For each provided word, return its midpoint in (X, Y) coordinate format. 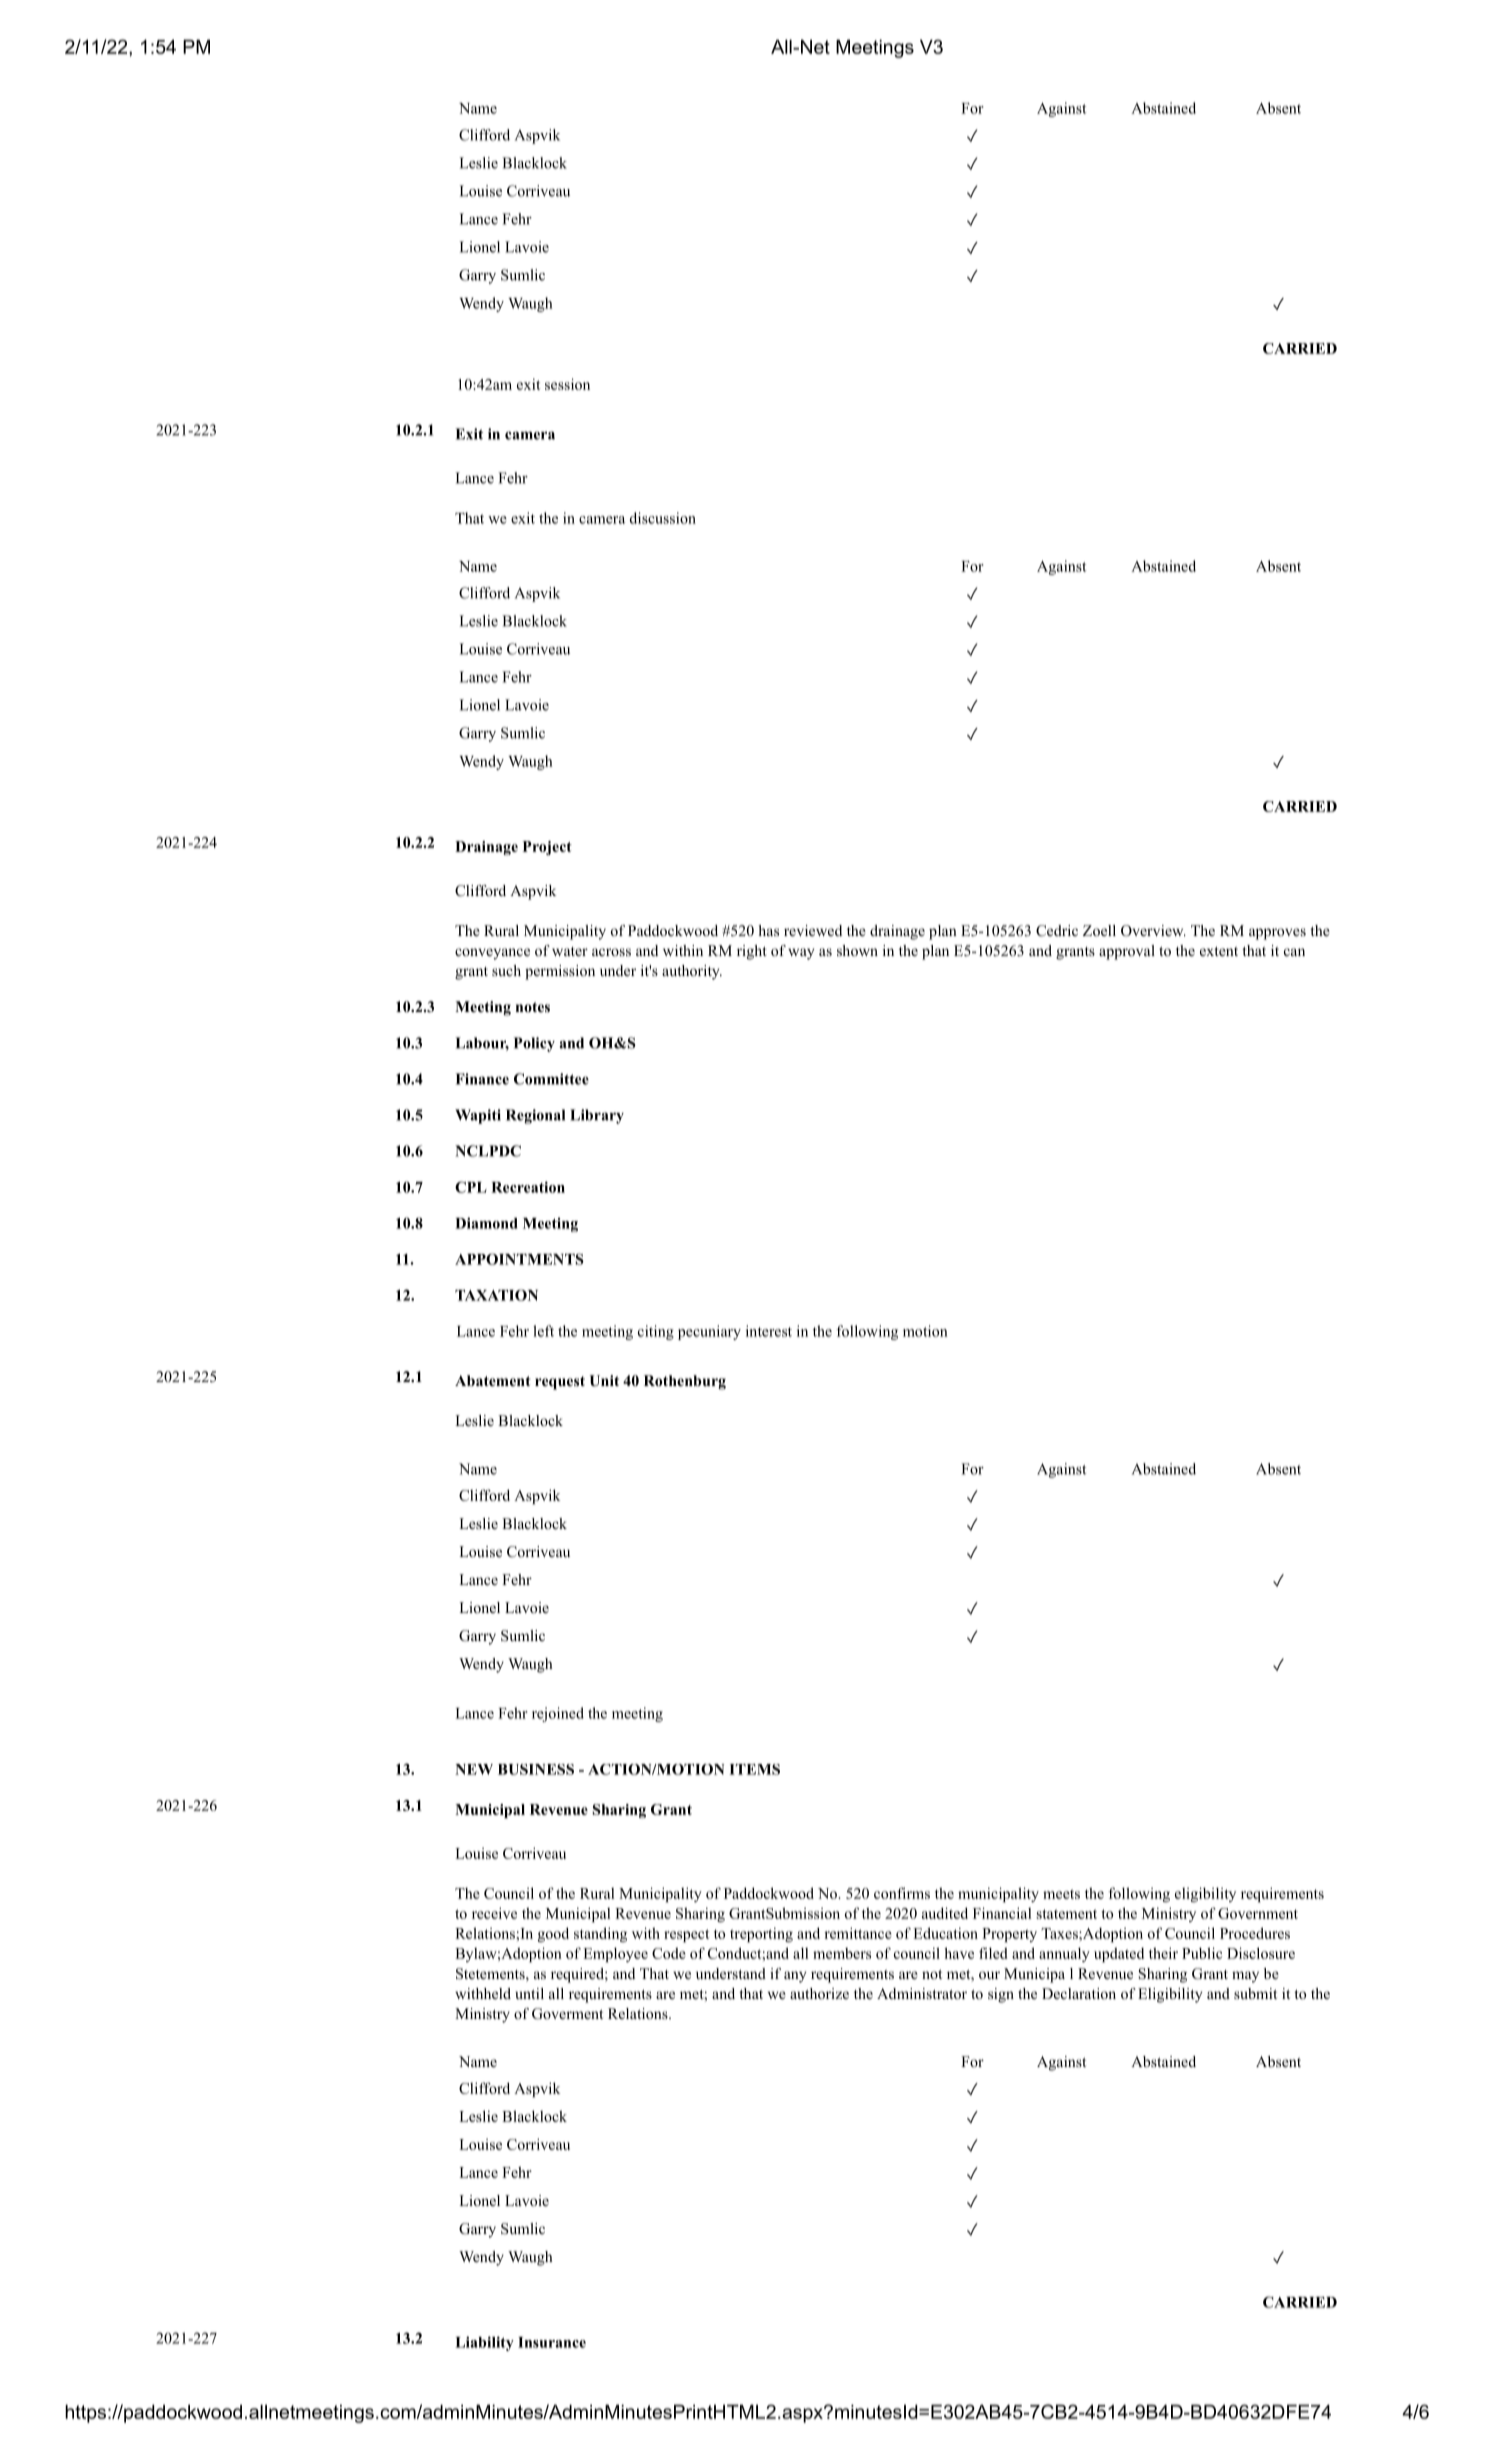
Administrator (922, 1993)
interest (769, 1331)
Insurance (552, 2342)
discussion (663, 518)
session (567, 384)
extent (1219, 951)
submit (1255, 1993)
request (560, 1383)
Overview (1153, 931)
